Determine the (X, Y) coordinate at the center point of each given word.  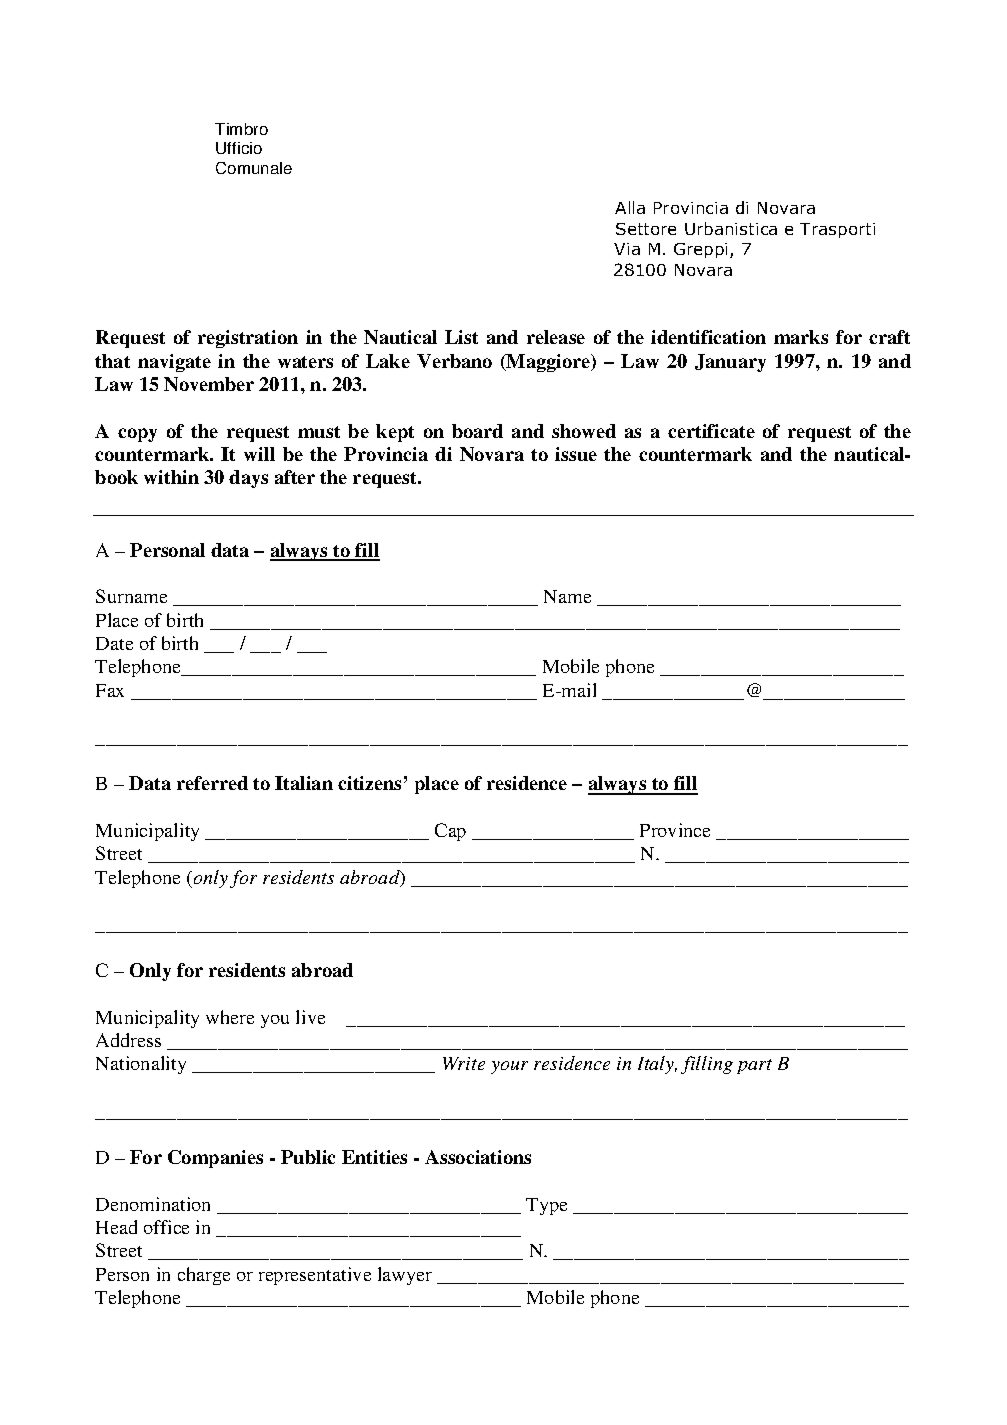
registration (248, 339)
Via (627, 249)
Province (675, 830)
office (166, 1227)
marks (801, 337)
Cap (450, 832)
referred (212, 783)
